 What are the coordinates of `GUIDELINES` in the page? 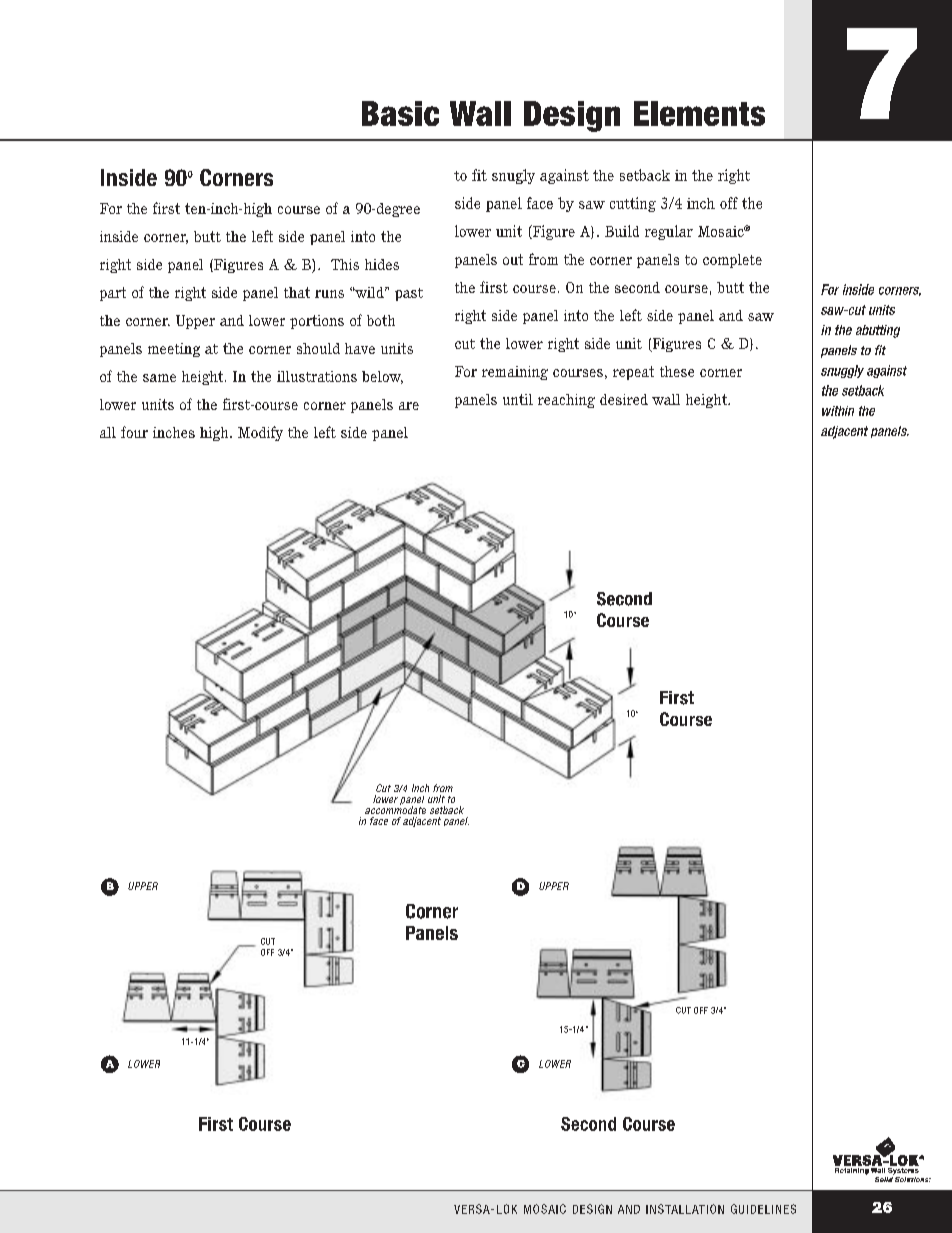 It's located at (763, 1209).
